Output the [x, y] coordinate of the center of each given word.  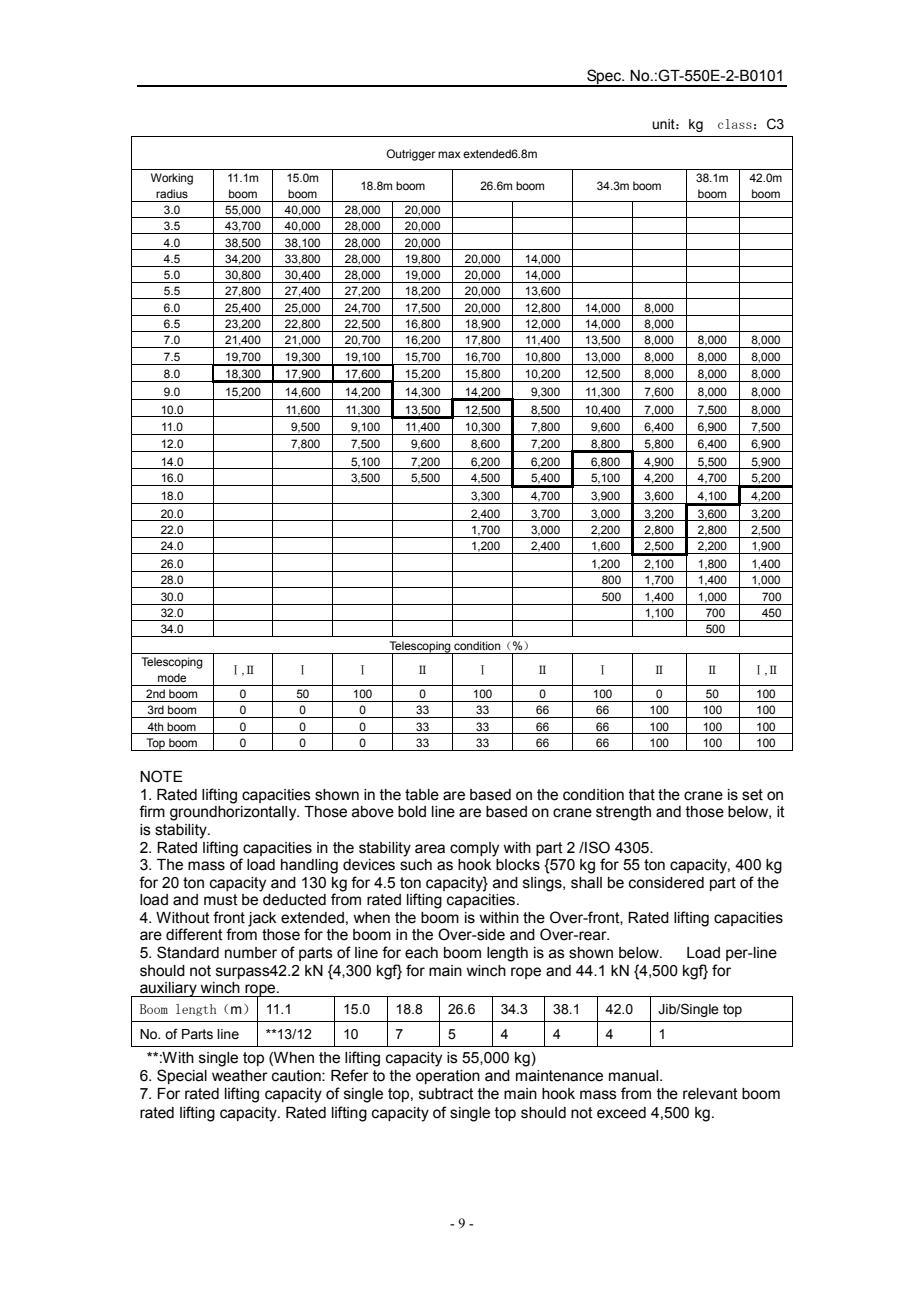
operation [448, 1077]
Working [172, 179]
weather [240, 1076]
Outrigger [411, 155]
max [449, 154]
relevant [710, 1094]
